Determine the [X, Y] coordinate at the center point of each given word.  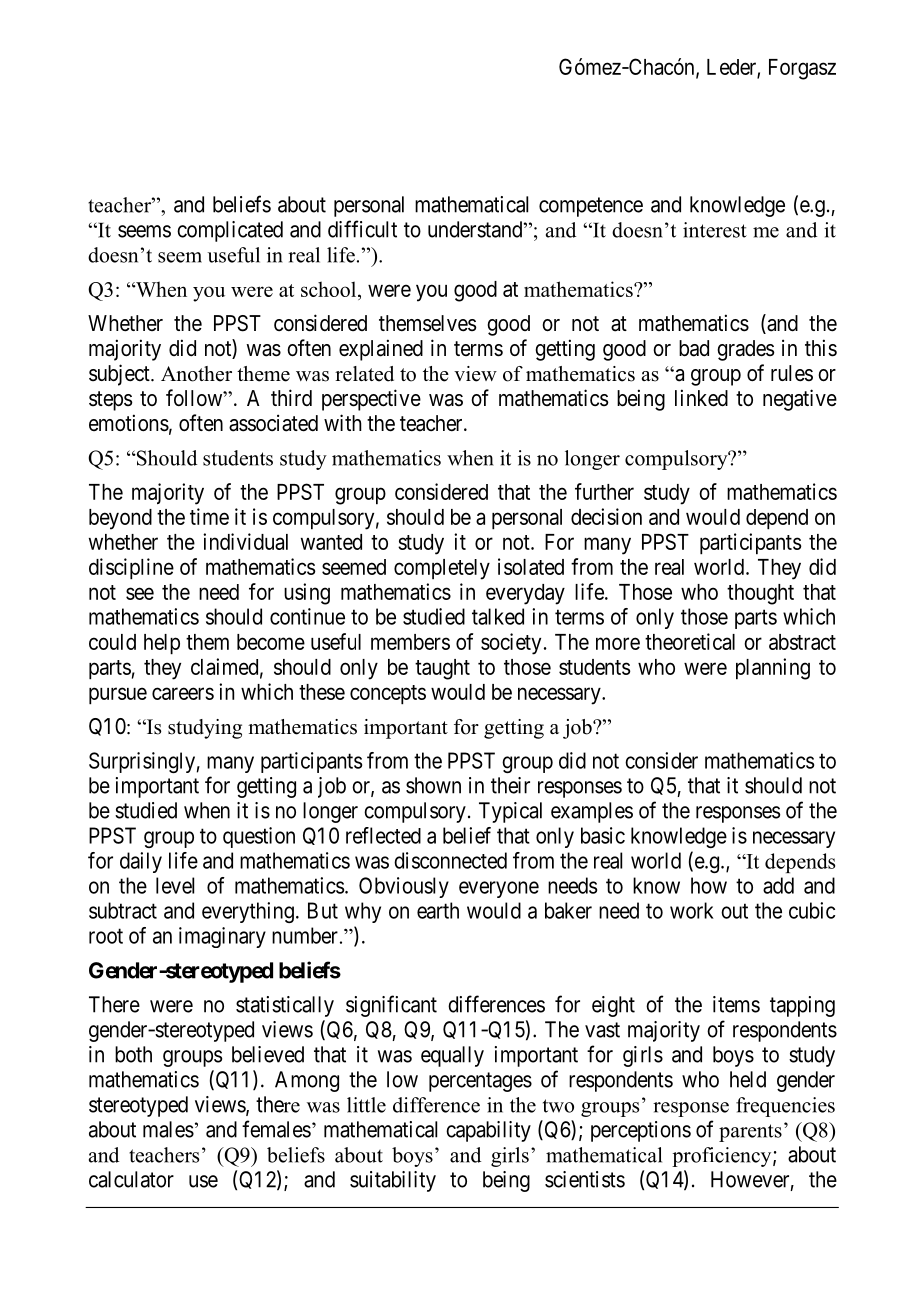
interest [715, 230]
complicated [230, 231]
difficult [362, 229]
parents [750, 1133]
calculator [131, 1179]
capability [488, 1131]
